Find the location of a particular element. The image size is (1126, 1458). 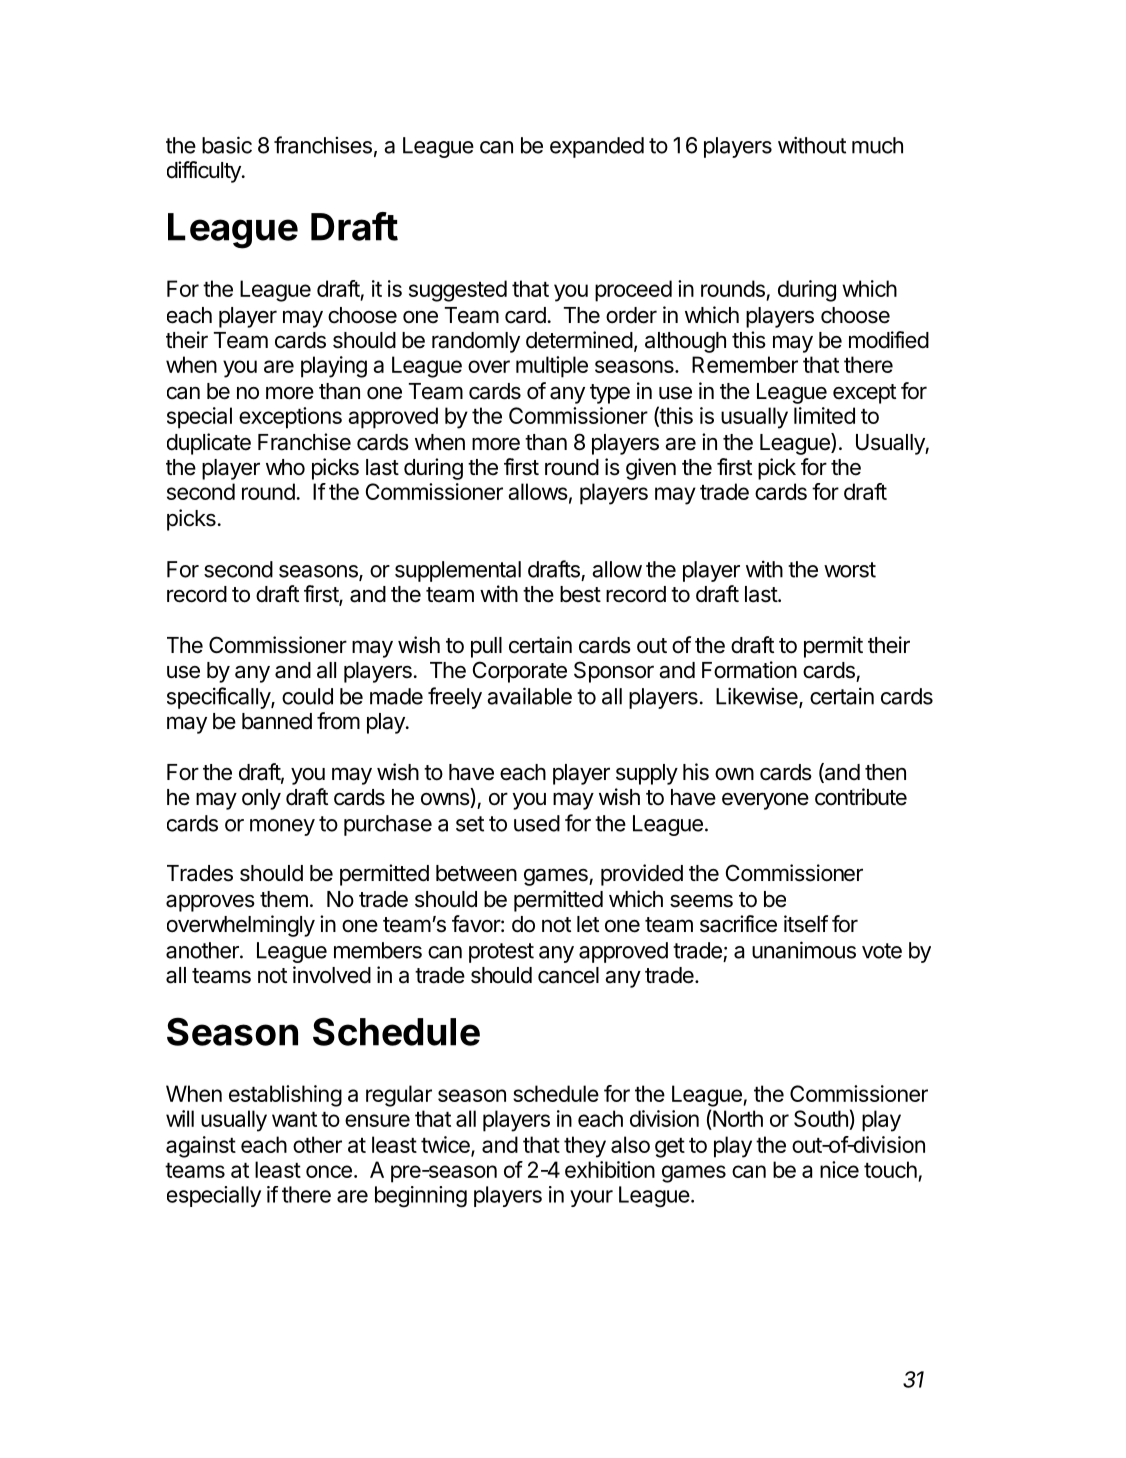

Corporate is located at coordinates (520, 672).
